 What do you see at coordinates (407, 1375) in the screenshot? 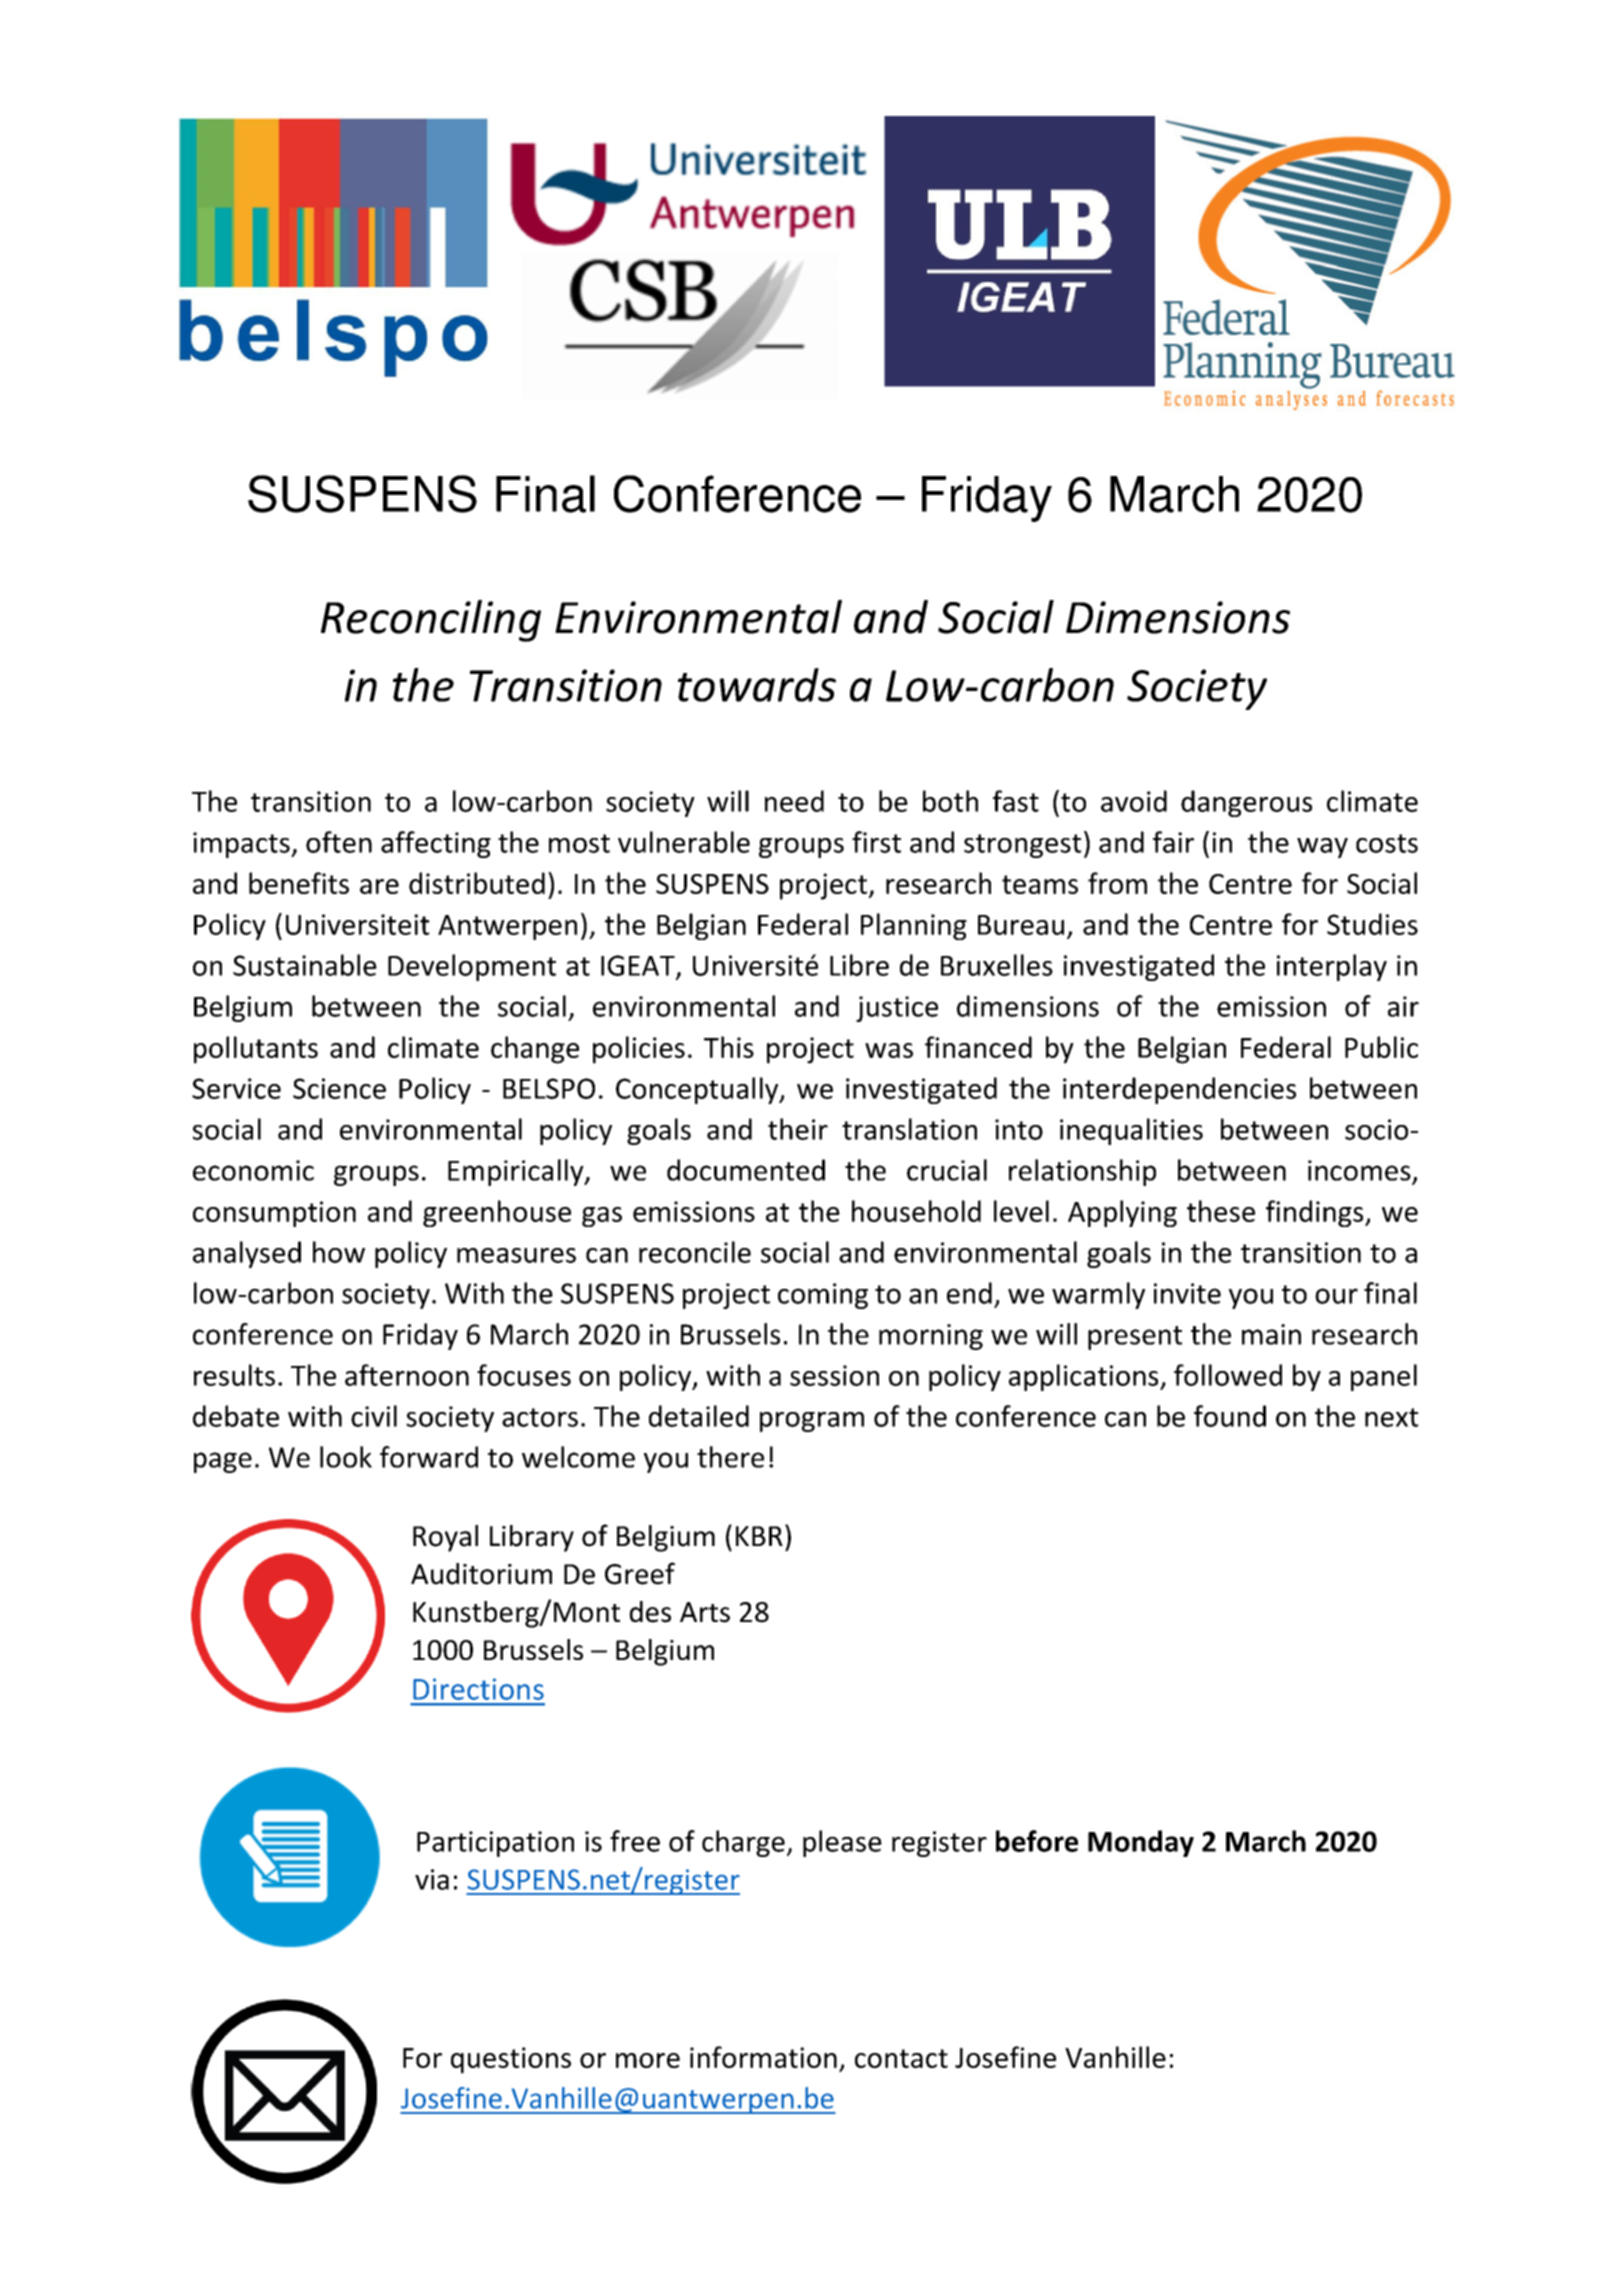
I see `afternoon` at bounding box center [407, 1375].
